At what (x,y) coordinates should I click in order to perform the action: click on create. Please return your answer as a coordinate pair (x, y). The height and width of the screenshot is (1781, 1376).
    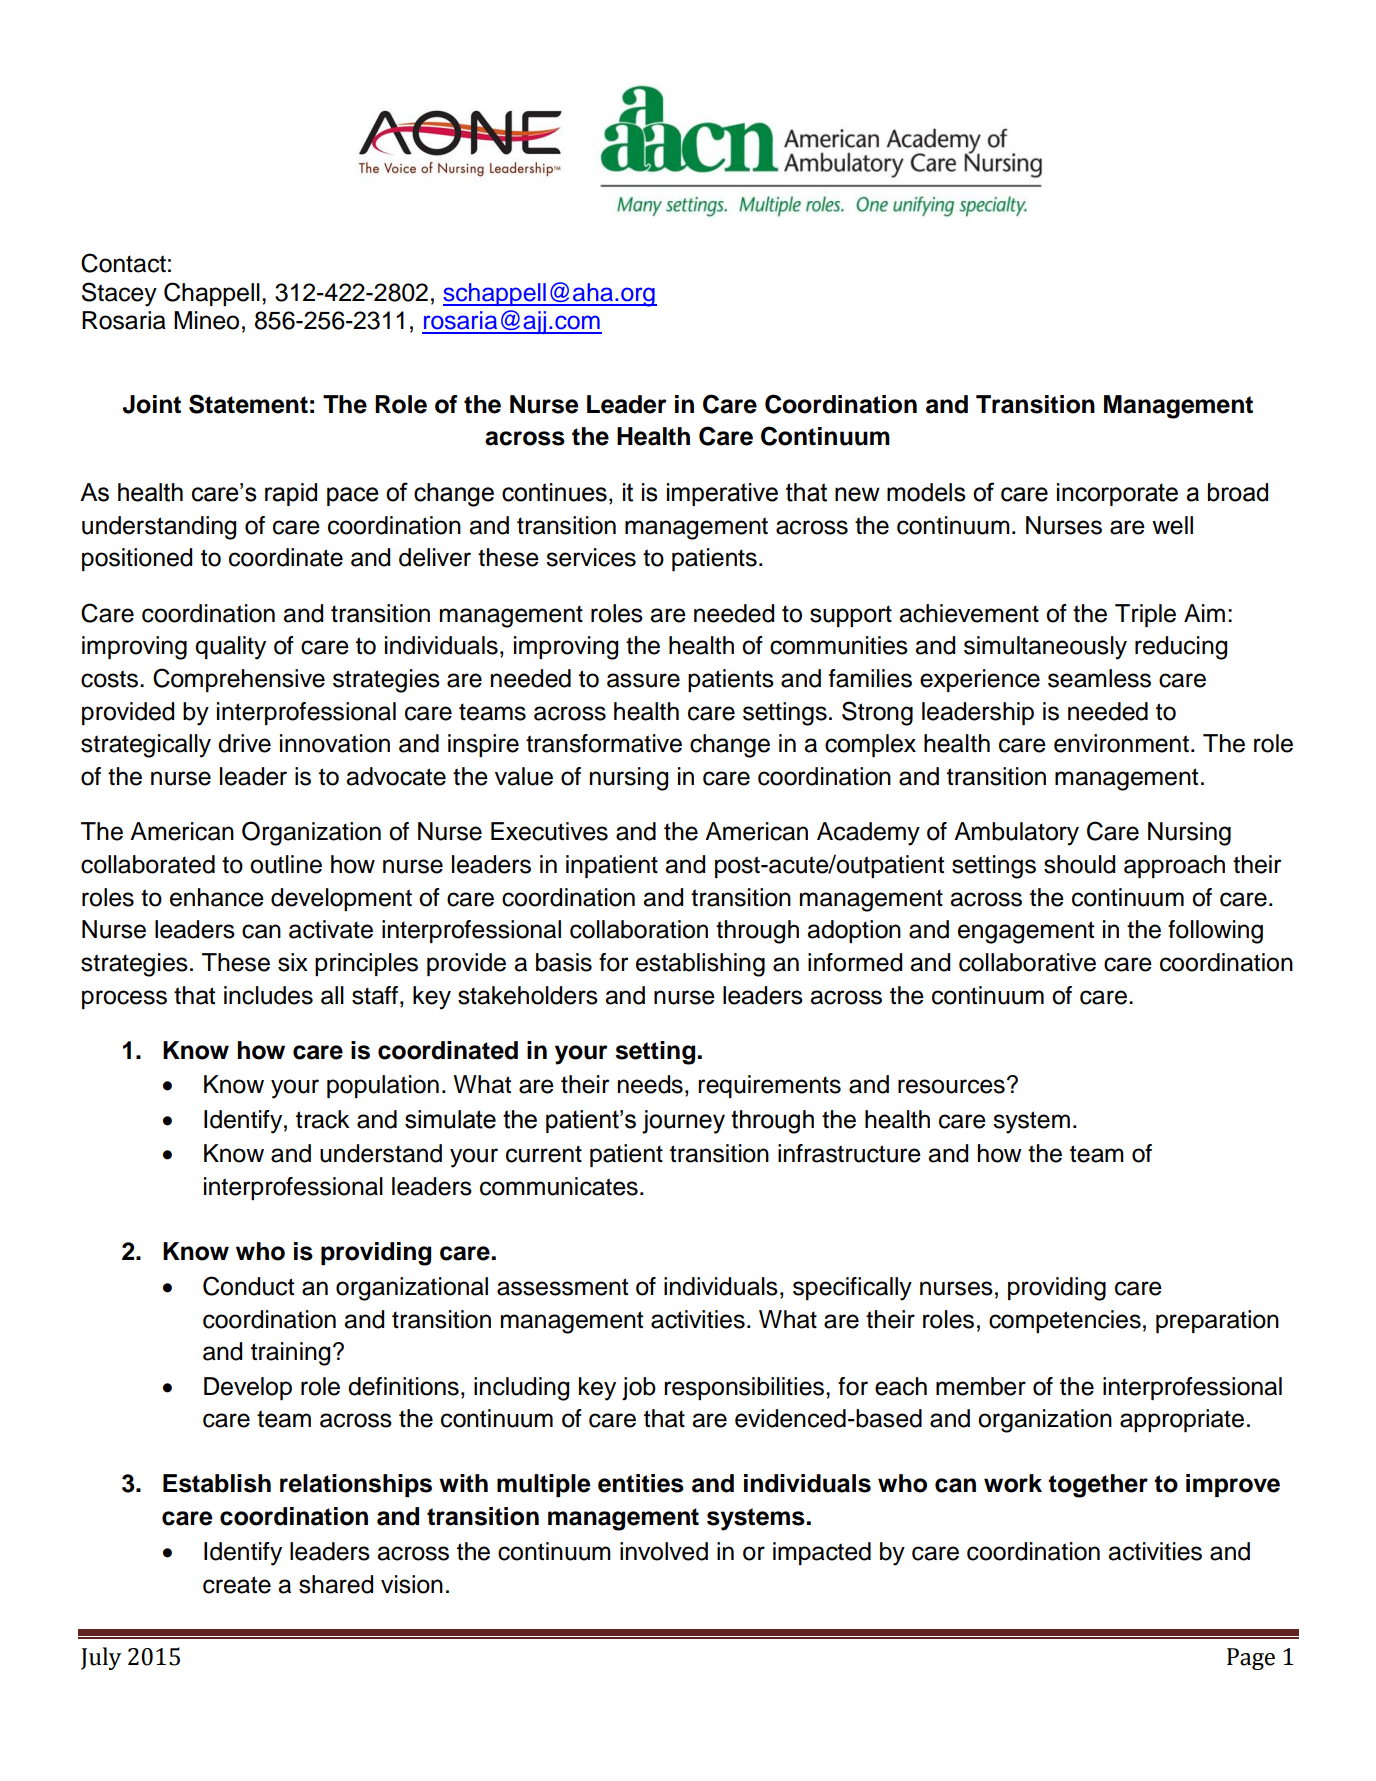
    Looking at the image, I should click on (237, 1585).
